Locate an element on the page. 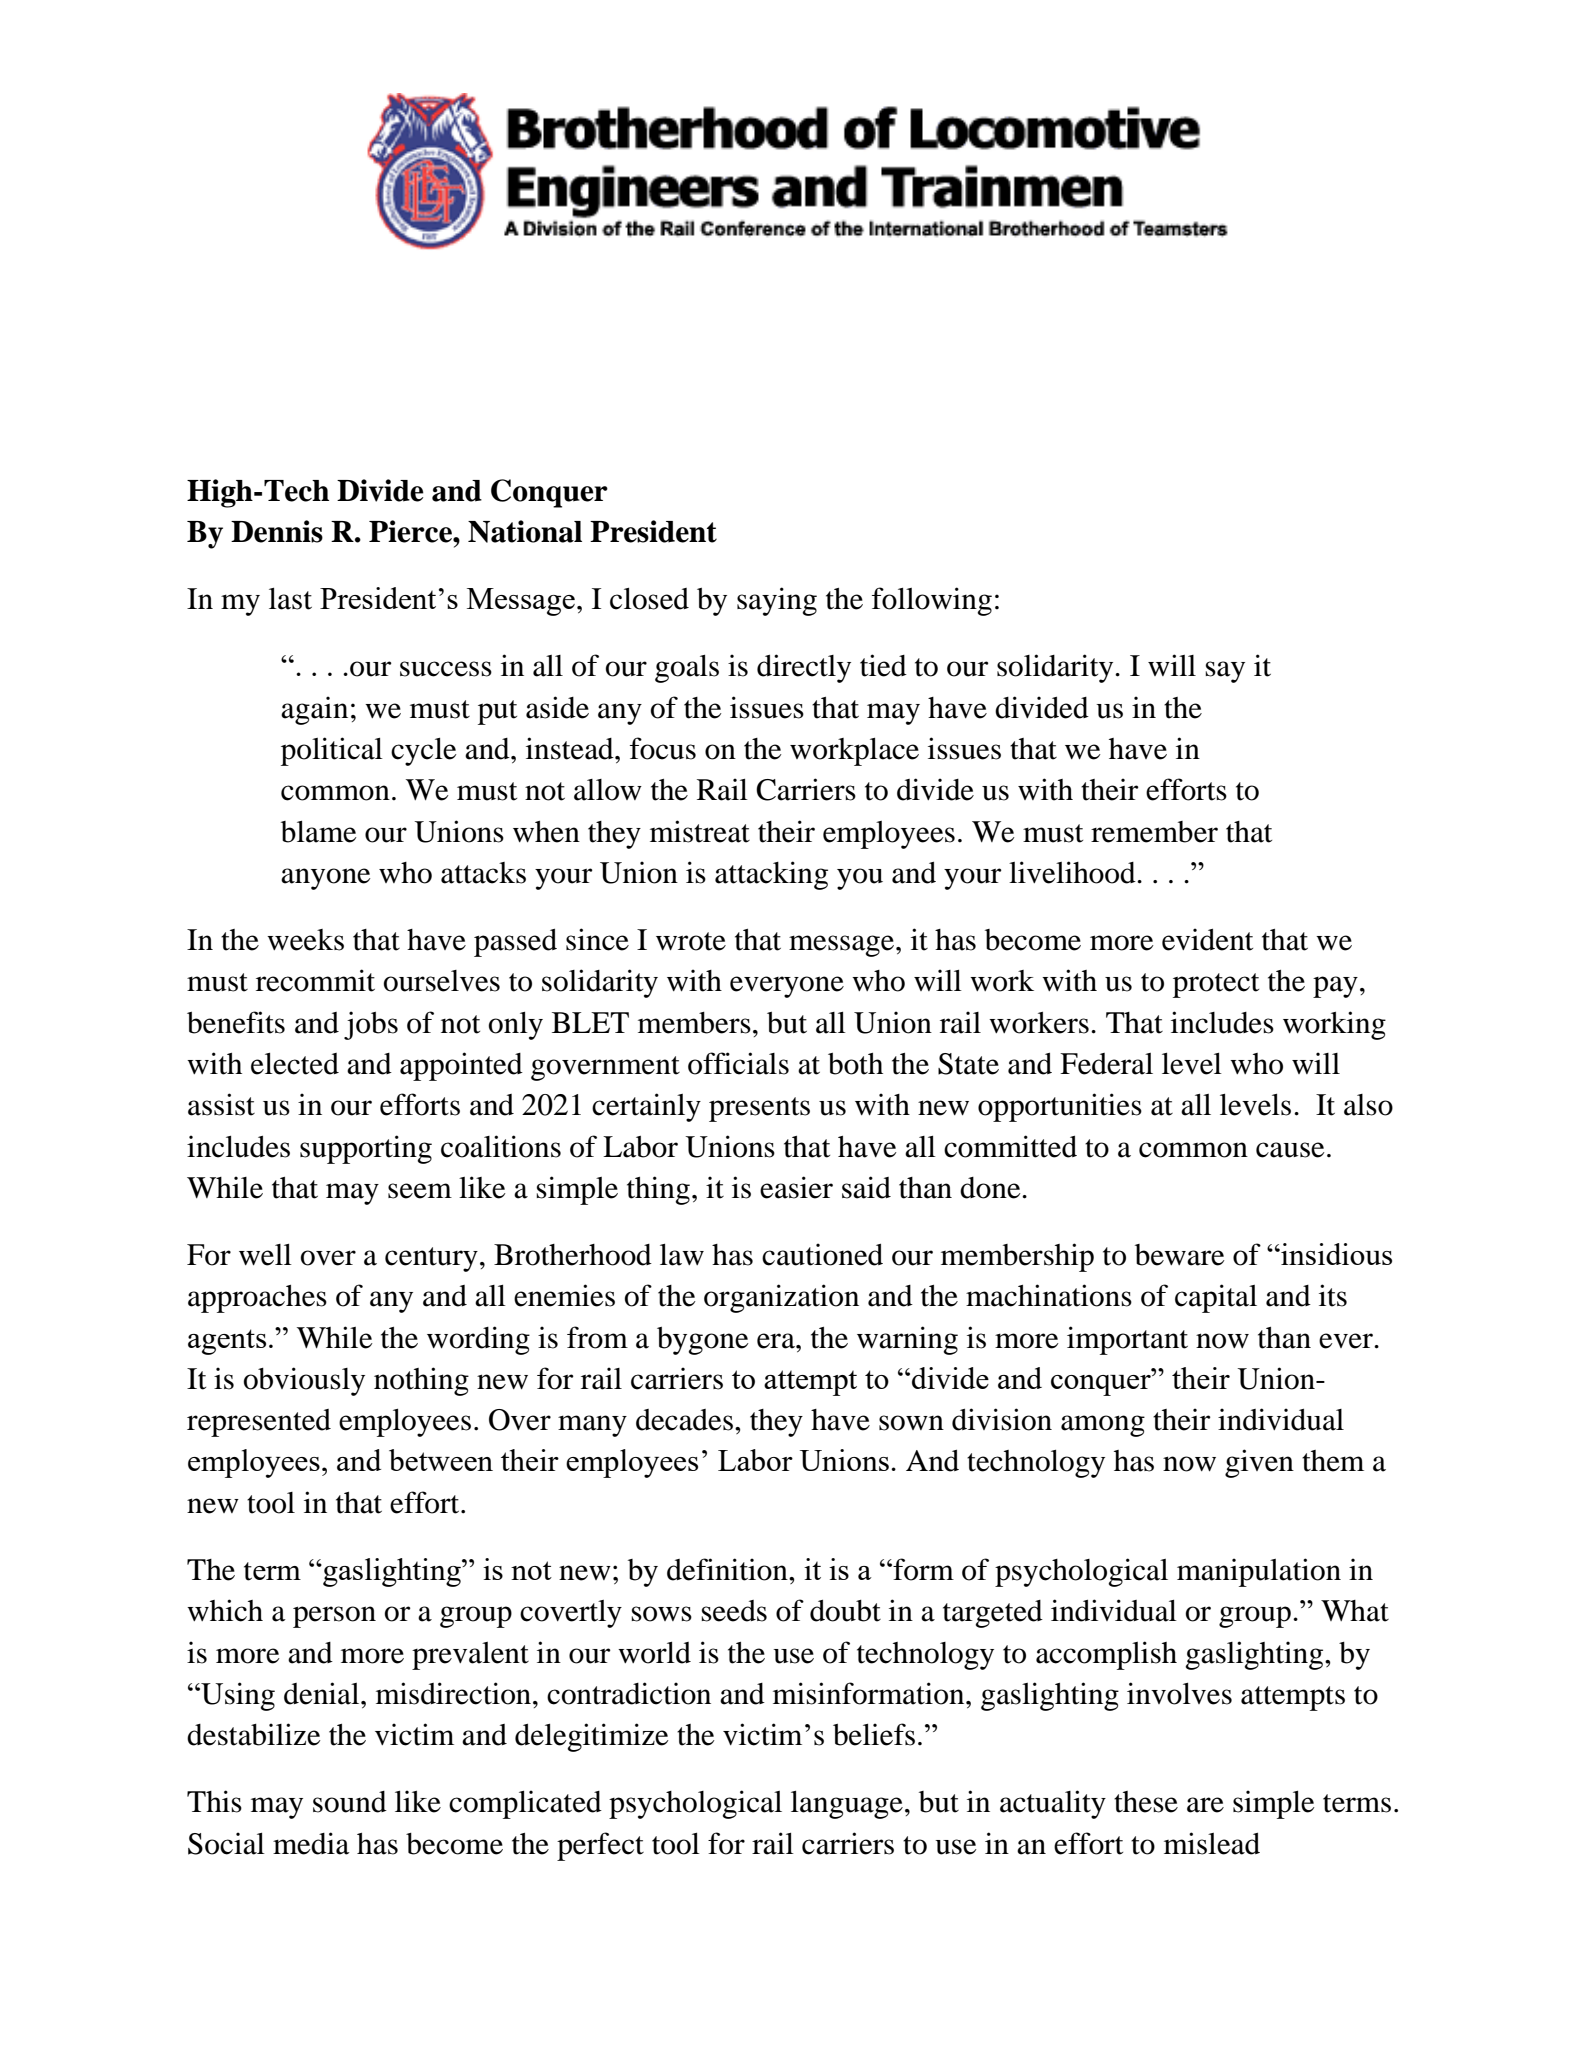 The image size is (1592, 2060). sound is located at coordinates (350, 1802).
